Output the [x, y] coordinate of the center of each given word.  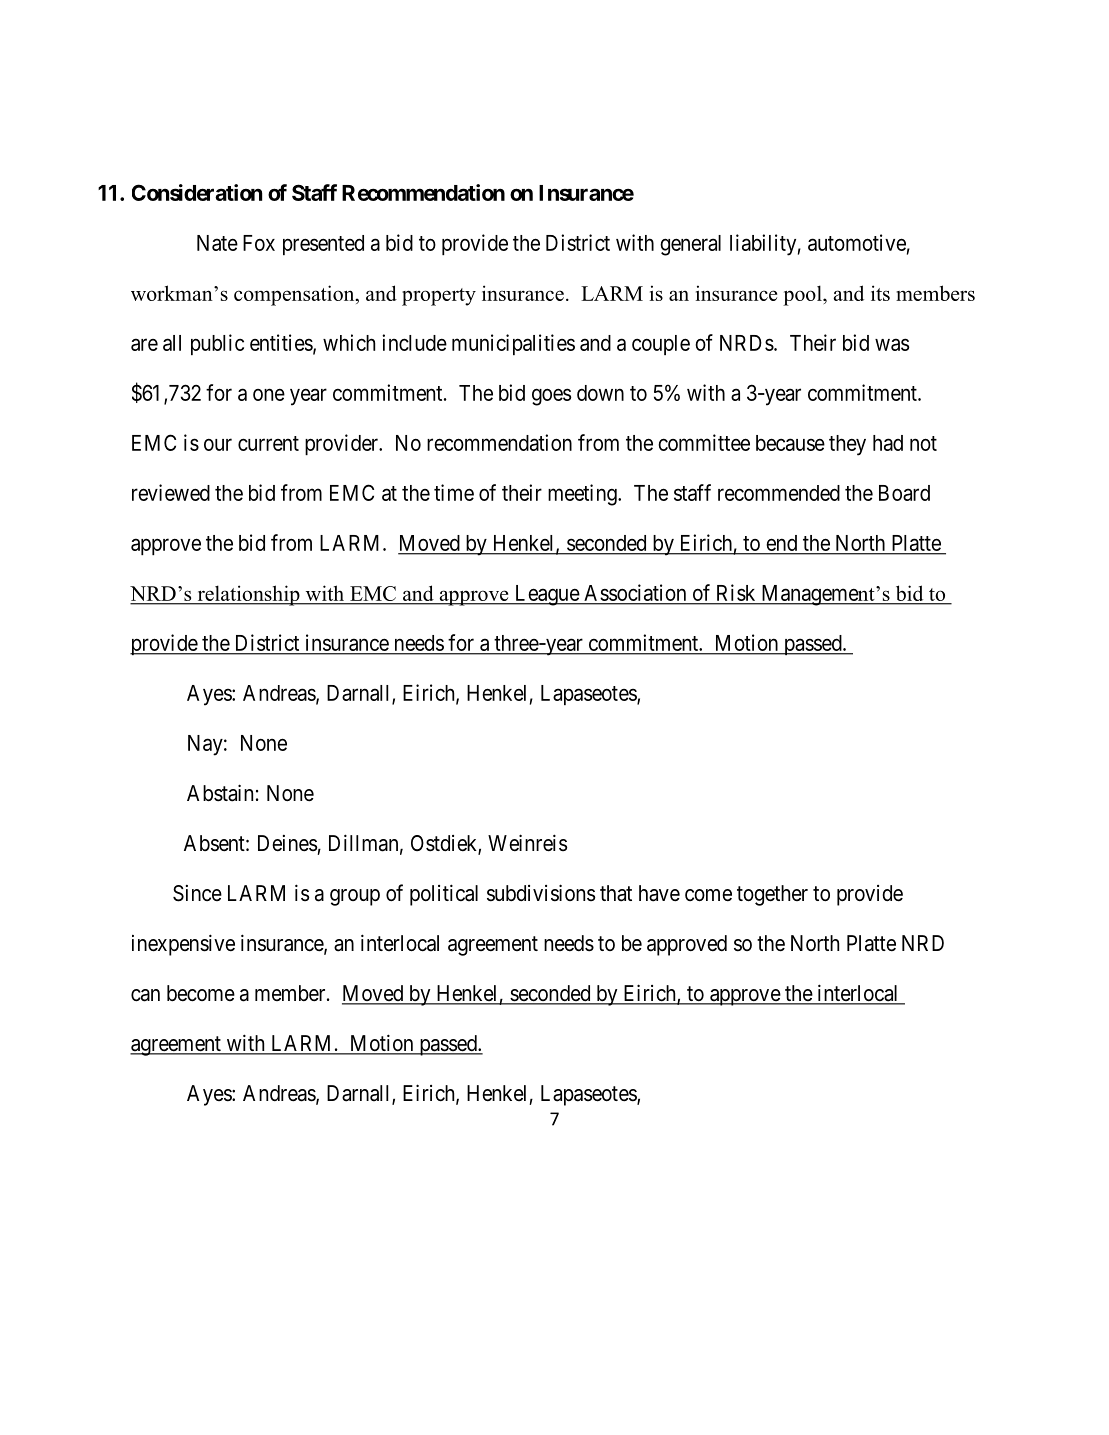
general [690, 245]
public [217, 344]
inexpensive [183, 945]
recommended [779, 493]
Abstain [220, 793]
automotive [857, 242]
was [892, 344]
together [772, 895]
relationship [248, 595]
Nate [217, 243]
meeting [583, 495]
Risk [736, 592]
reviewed [171, 492]
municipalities [513, 344]
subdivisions [541, 893]
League [546, 595]
